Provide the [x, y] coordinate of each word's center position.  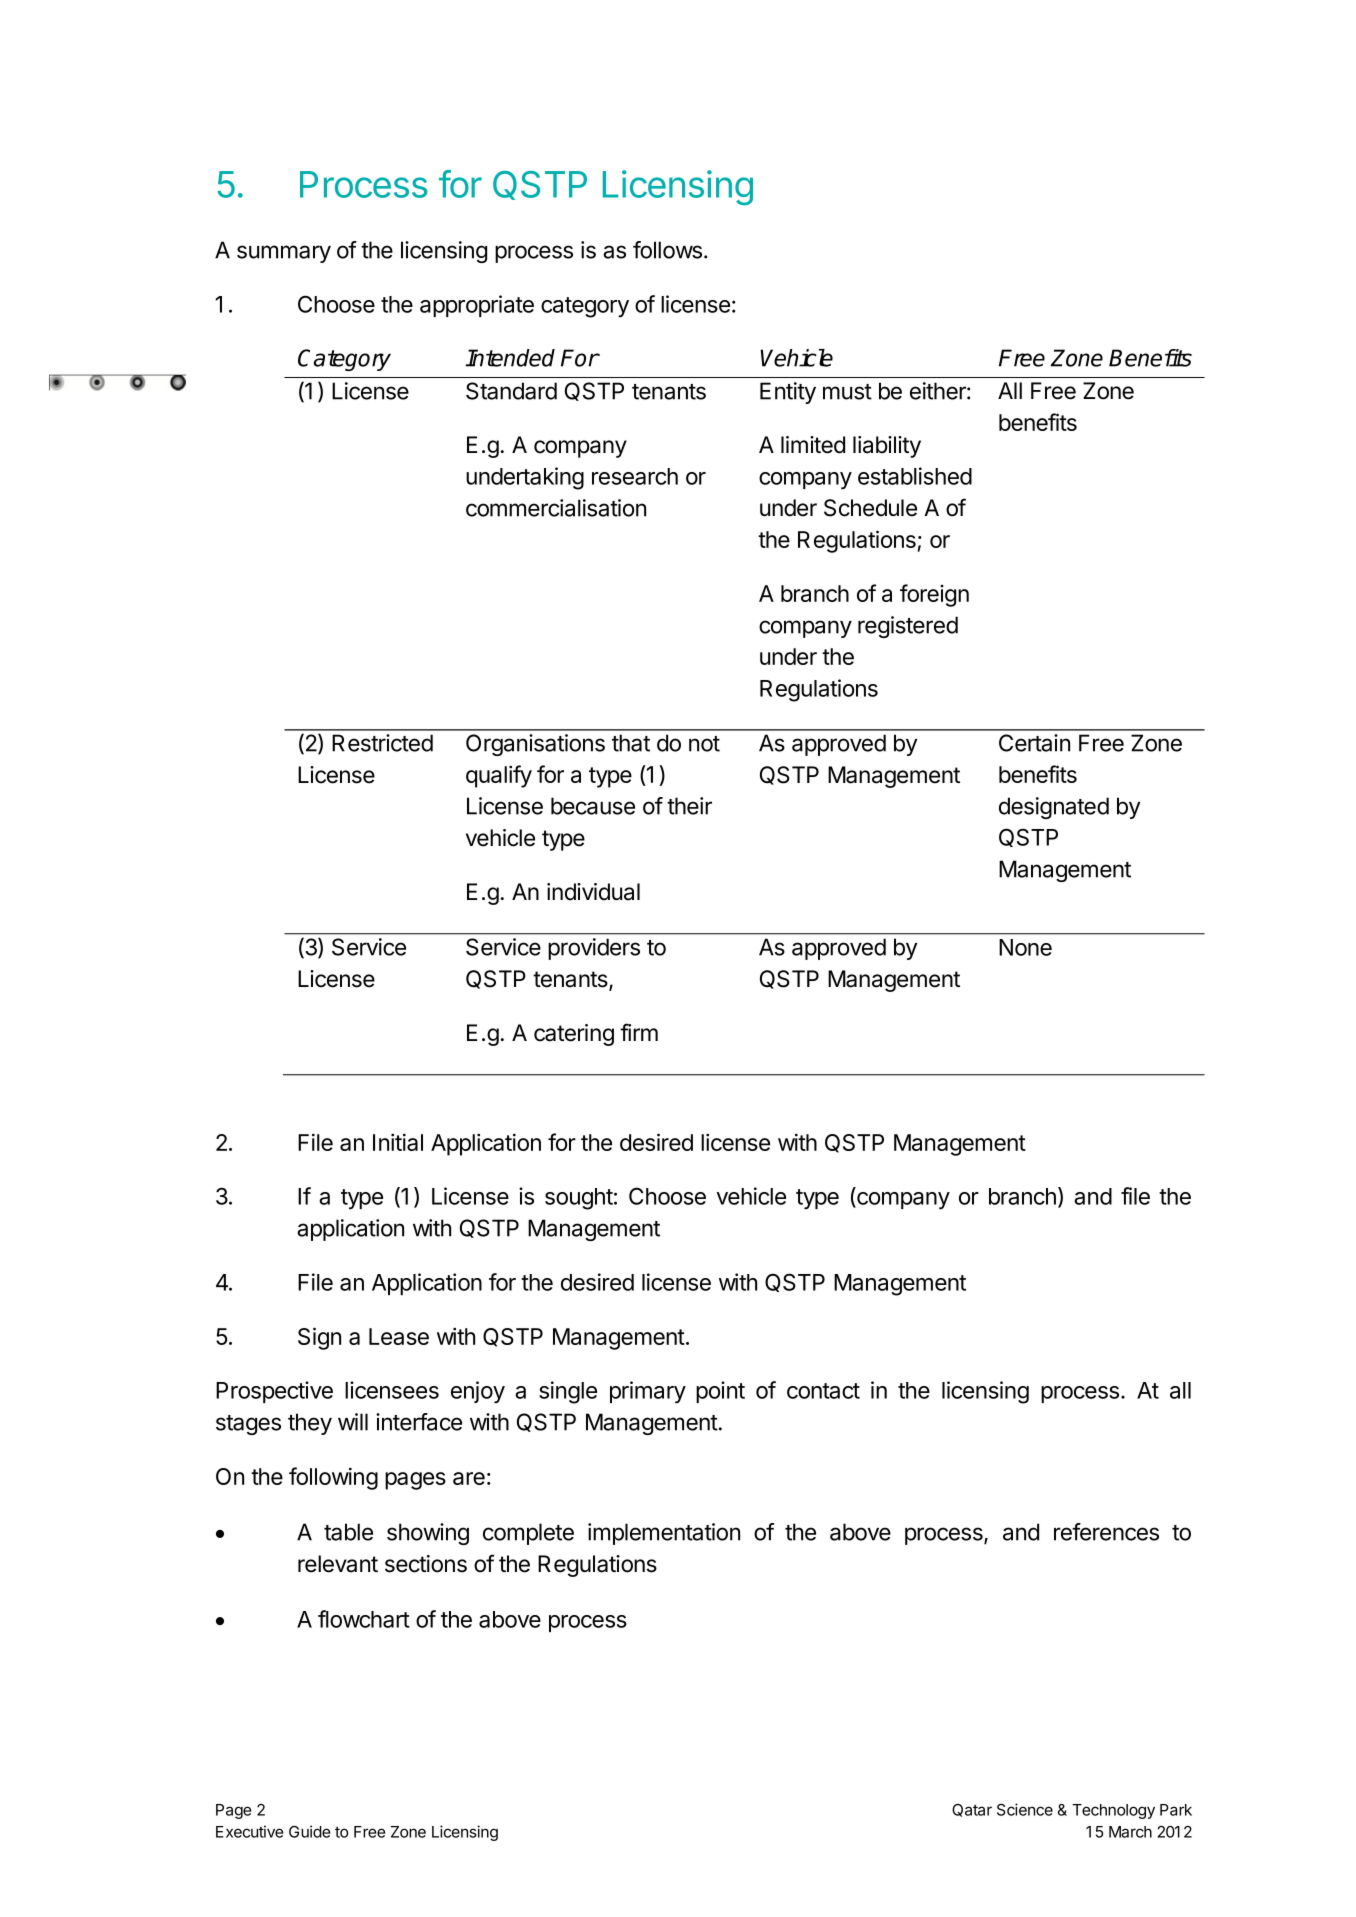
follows [667, 250]
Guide [309, 1831]
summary [284, 254]
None [1025, 947]
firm [639, 1032]
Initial [398, 1142]
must [847, 392]
